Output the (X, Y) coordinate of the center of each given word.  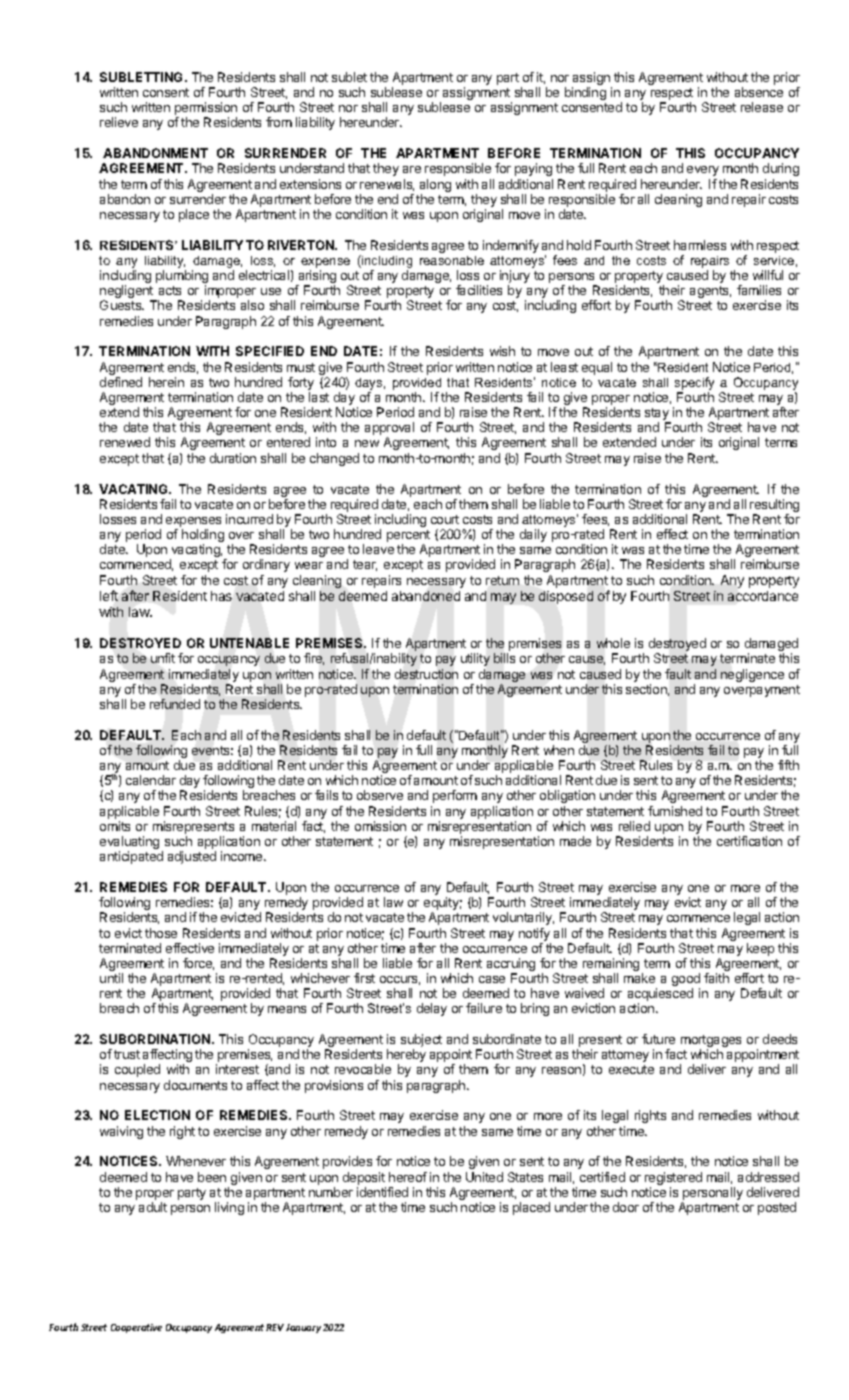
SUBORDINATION (156, 1039)
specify (694, 383)
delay (432, 1009)
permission (206, 110)
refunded (175, 704)
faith (716, 978)
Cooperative (136, 1328)
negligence (752, 675)
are (412, 169)
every (703, 171)
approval (389, 430)
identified (382, 1192)
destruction (426, 674)
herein (166, 382)
